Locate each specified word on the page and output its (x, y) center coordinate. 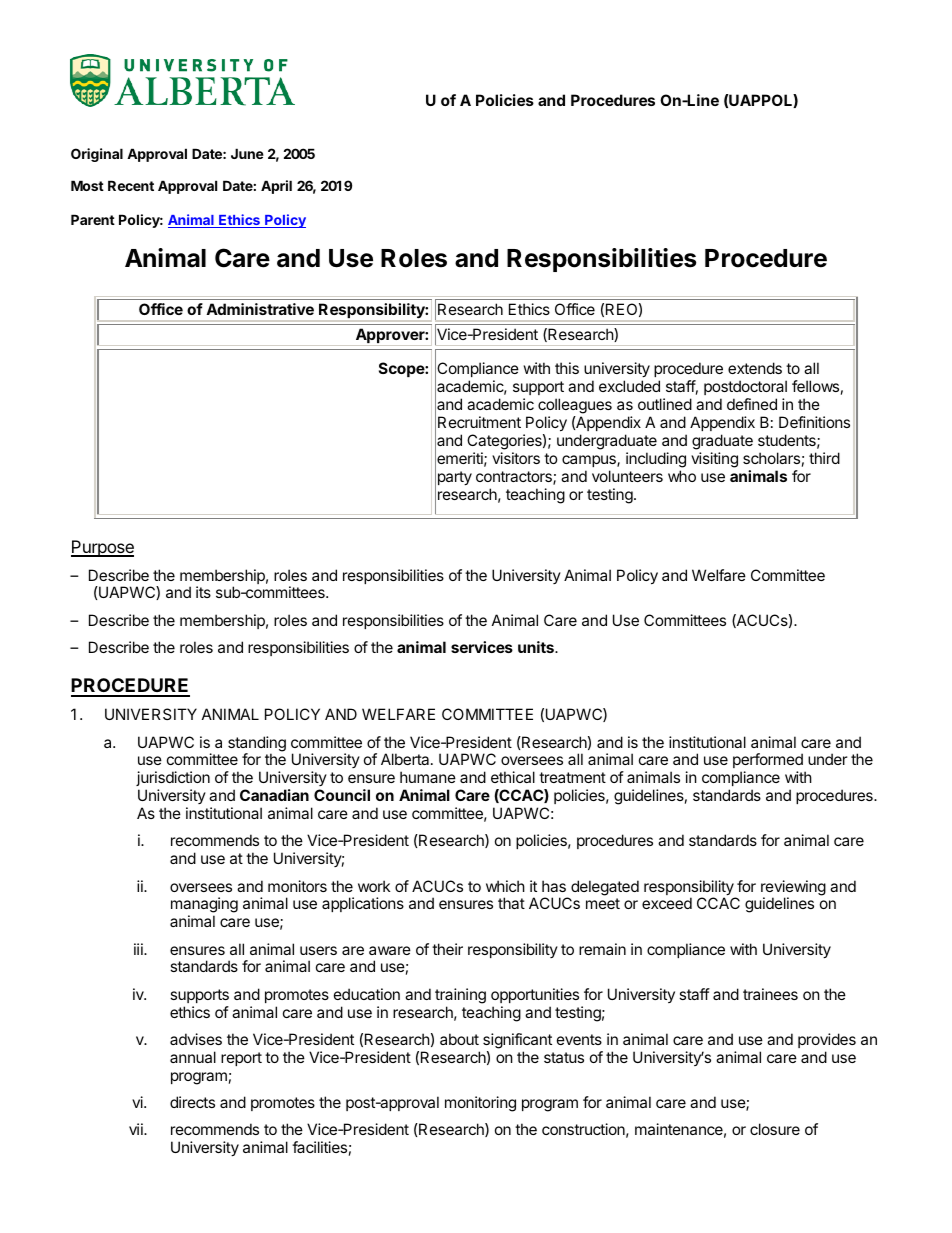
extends (755, 368)
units (537, 647)
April (276, 187)
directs (192, 1102)
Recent (131, 185)
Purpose (102, 548)
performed (768, 762)
